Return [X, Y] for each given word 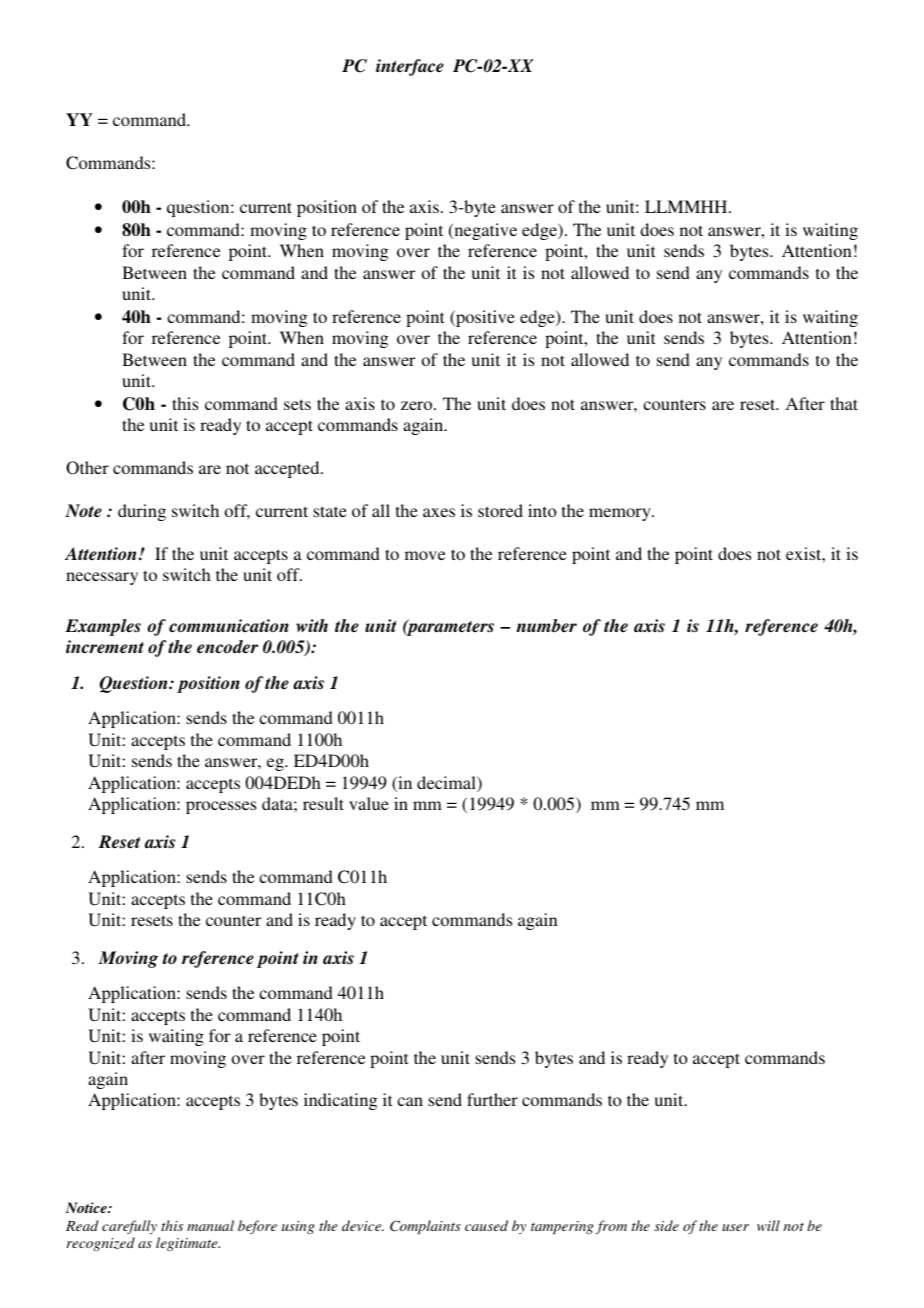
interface [410, 67]
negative [484, 231]
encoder [227, 647]
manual [210, 1225]
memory [621, 514]
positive [484, 318]
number [546, 626]
